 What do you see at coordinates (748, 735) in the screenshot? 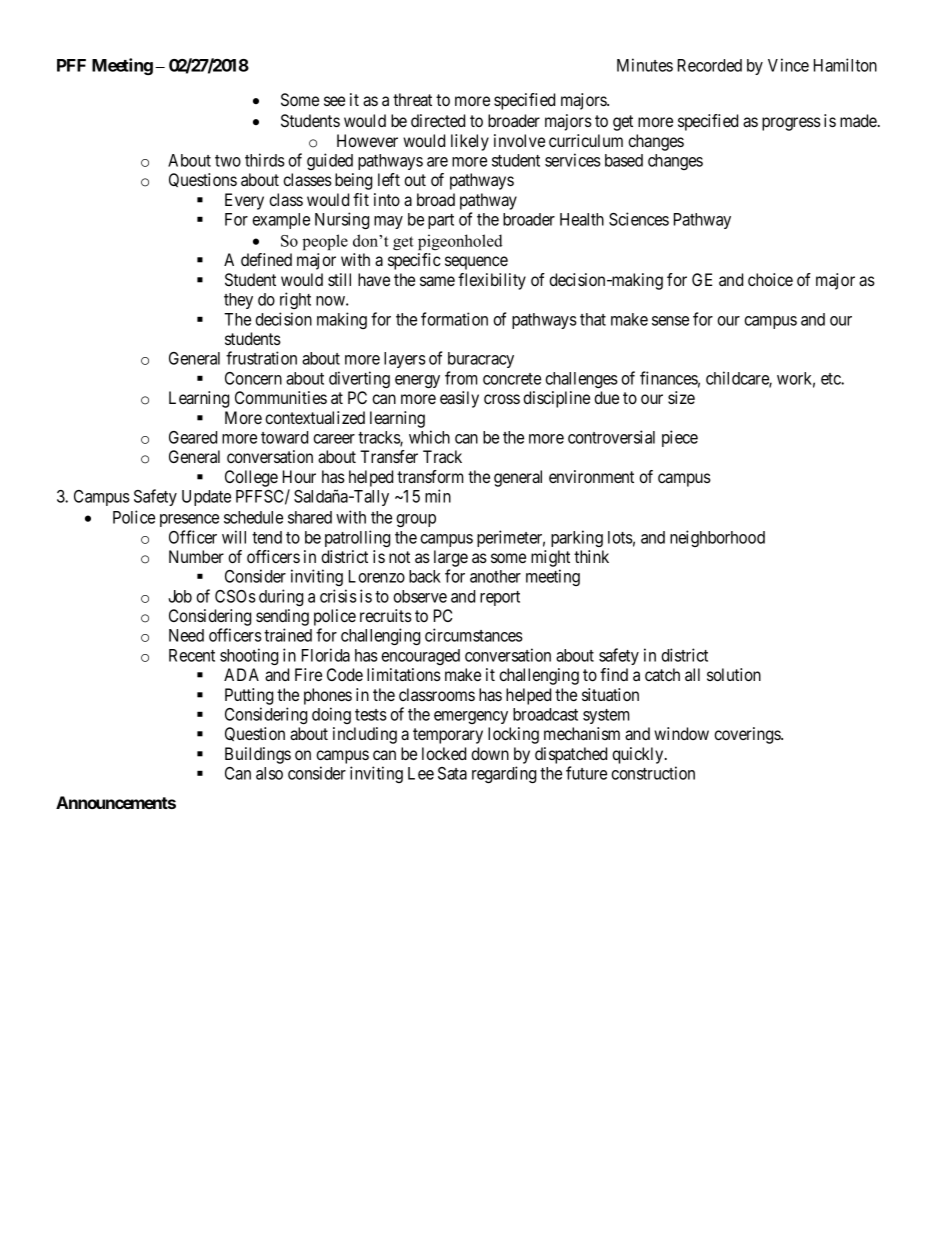
I see `coverings` at bounding box center [748, 735].
